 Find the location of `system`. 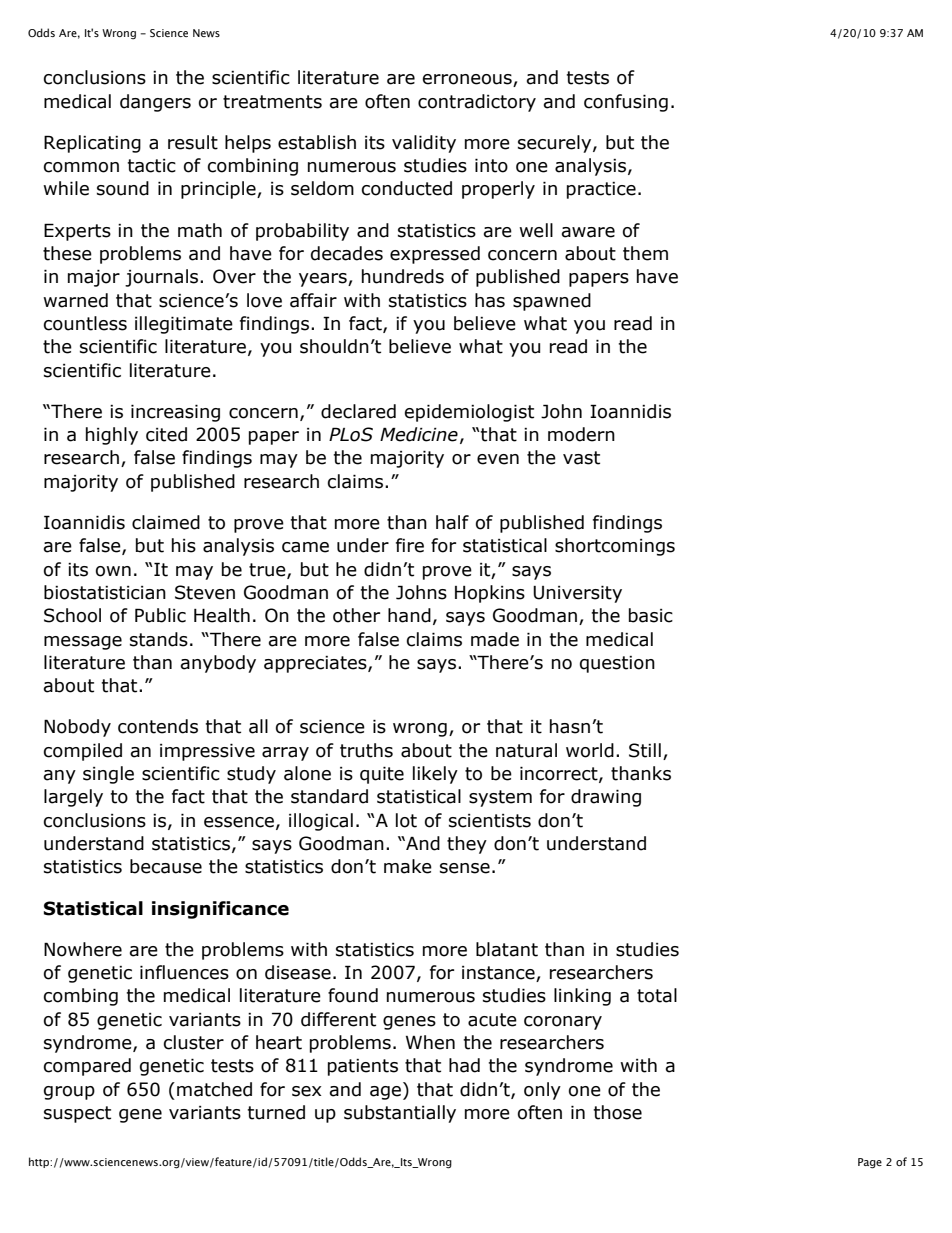

system is located at coordinates (500, 798).
